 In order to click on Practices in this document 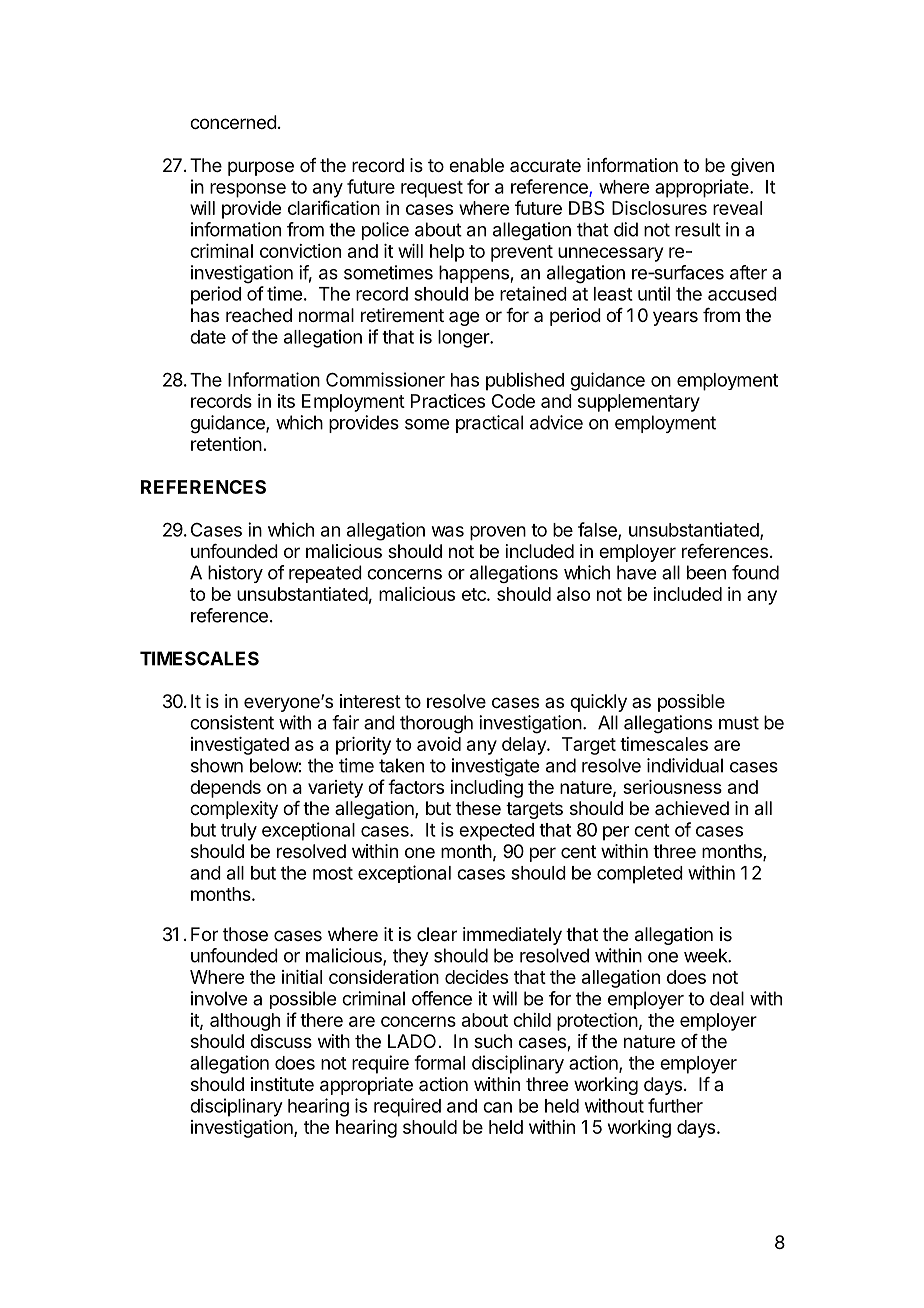, I will do `click(448, 401)`.
